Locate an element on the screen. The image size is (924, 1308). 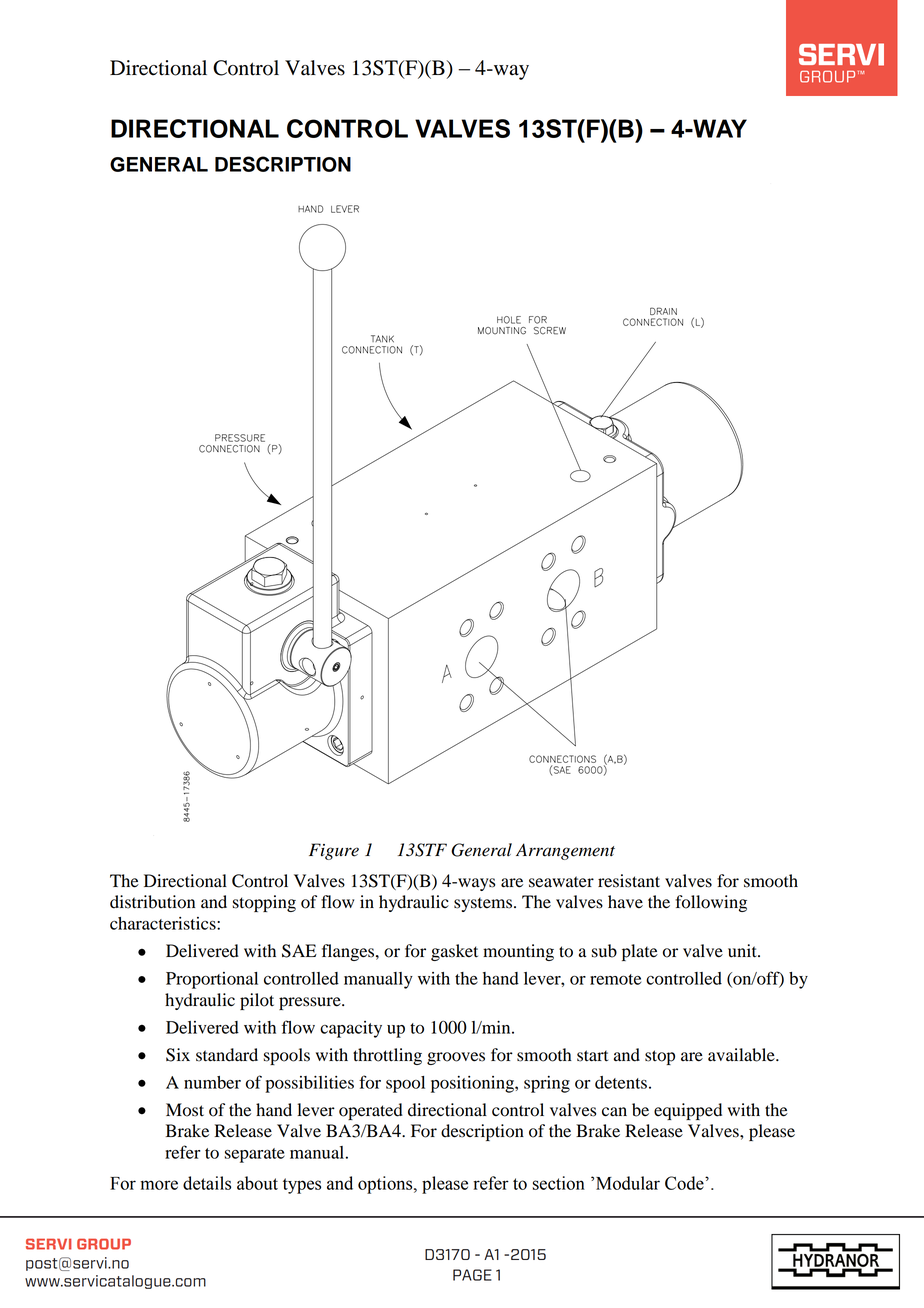
Six is located at coordinates (178, 1055).
